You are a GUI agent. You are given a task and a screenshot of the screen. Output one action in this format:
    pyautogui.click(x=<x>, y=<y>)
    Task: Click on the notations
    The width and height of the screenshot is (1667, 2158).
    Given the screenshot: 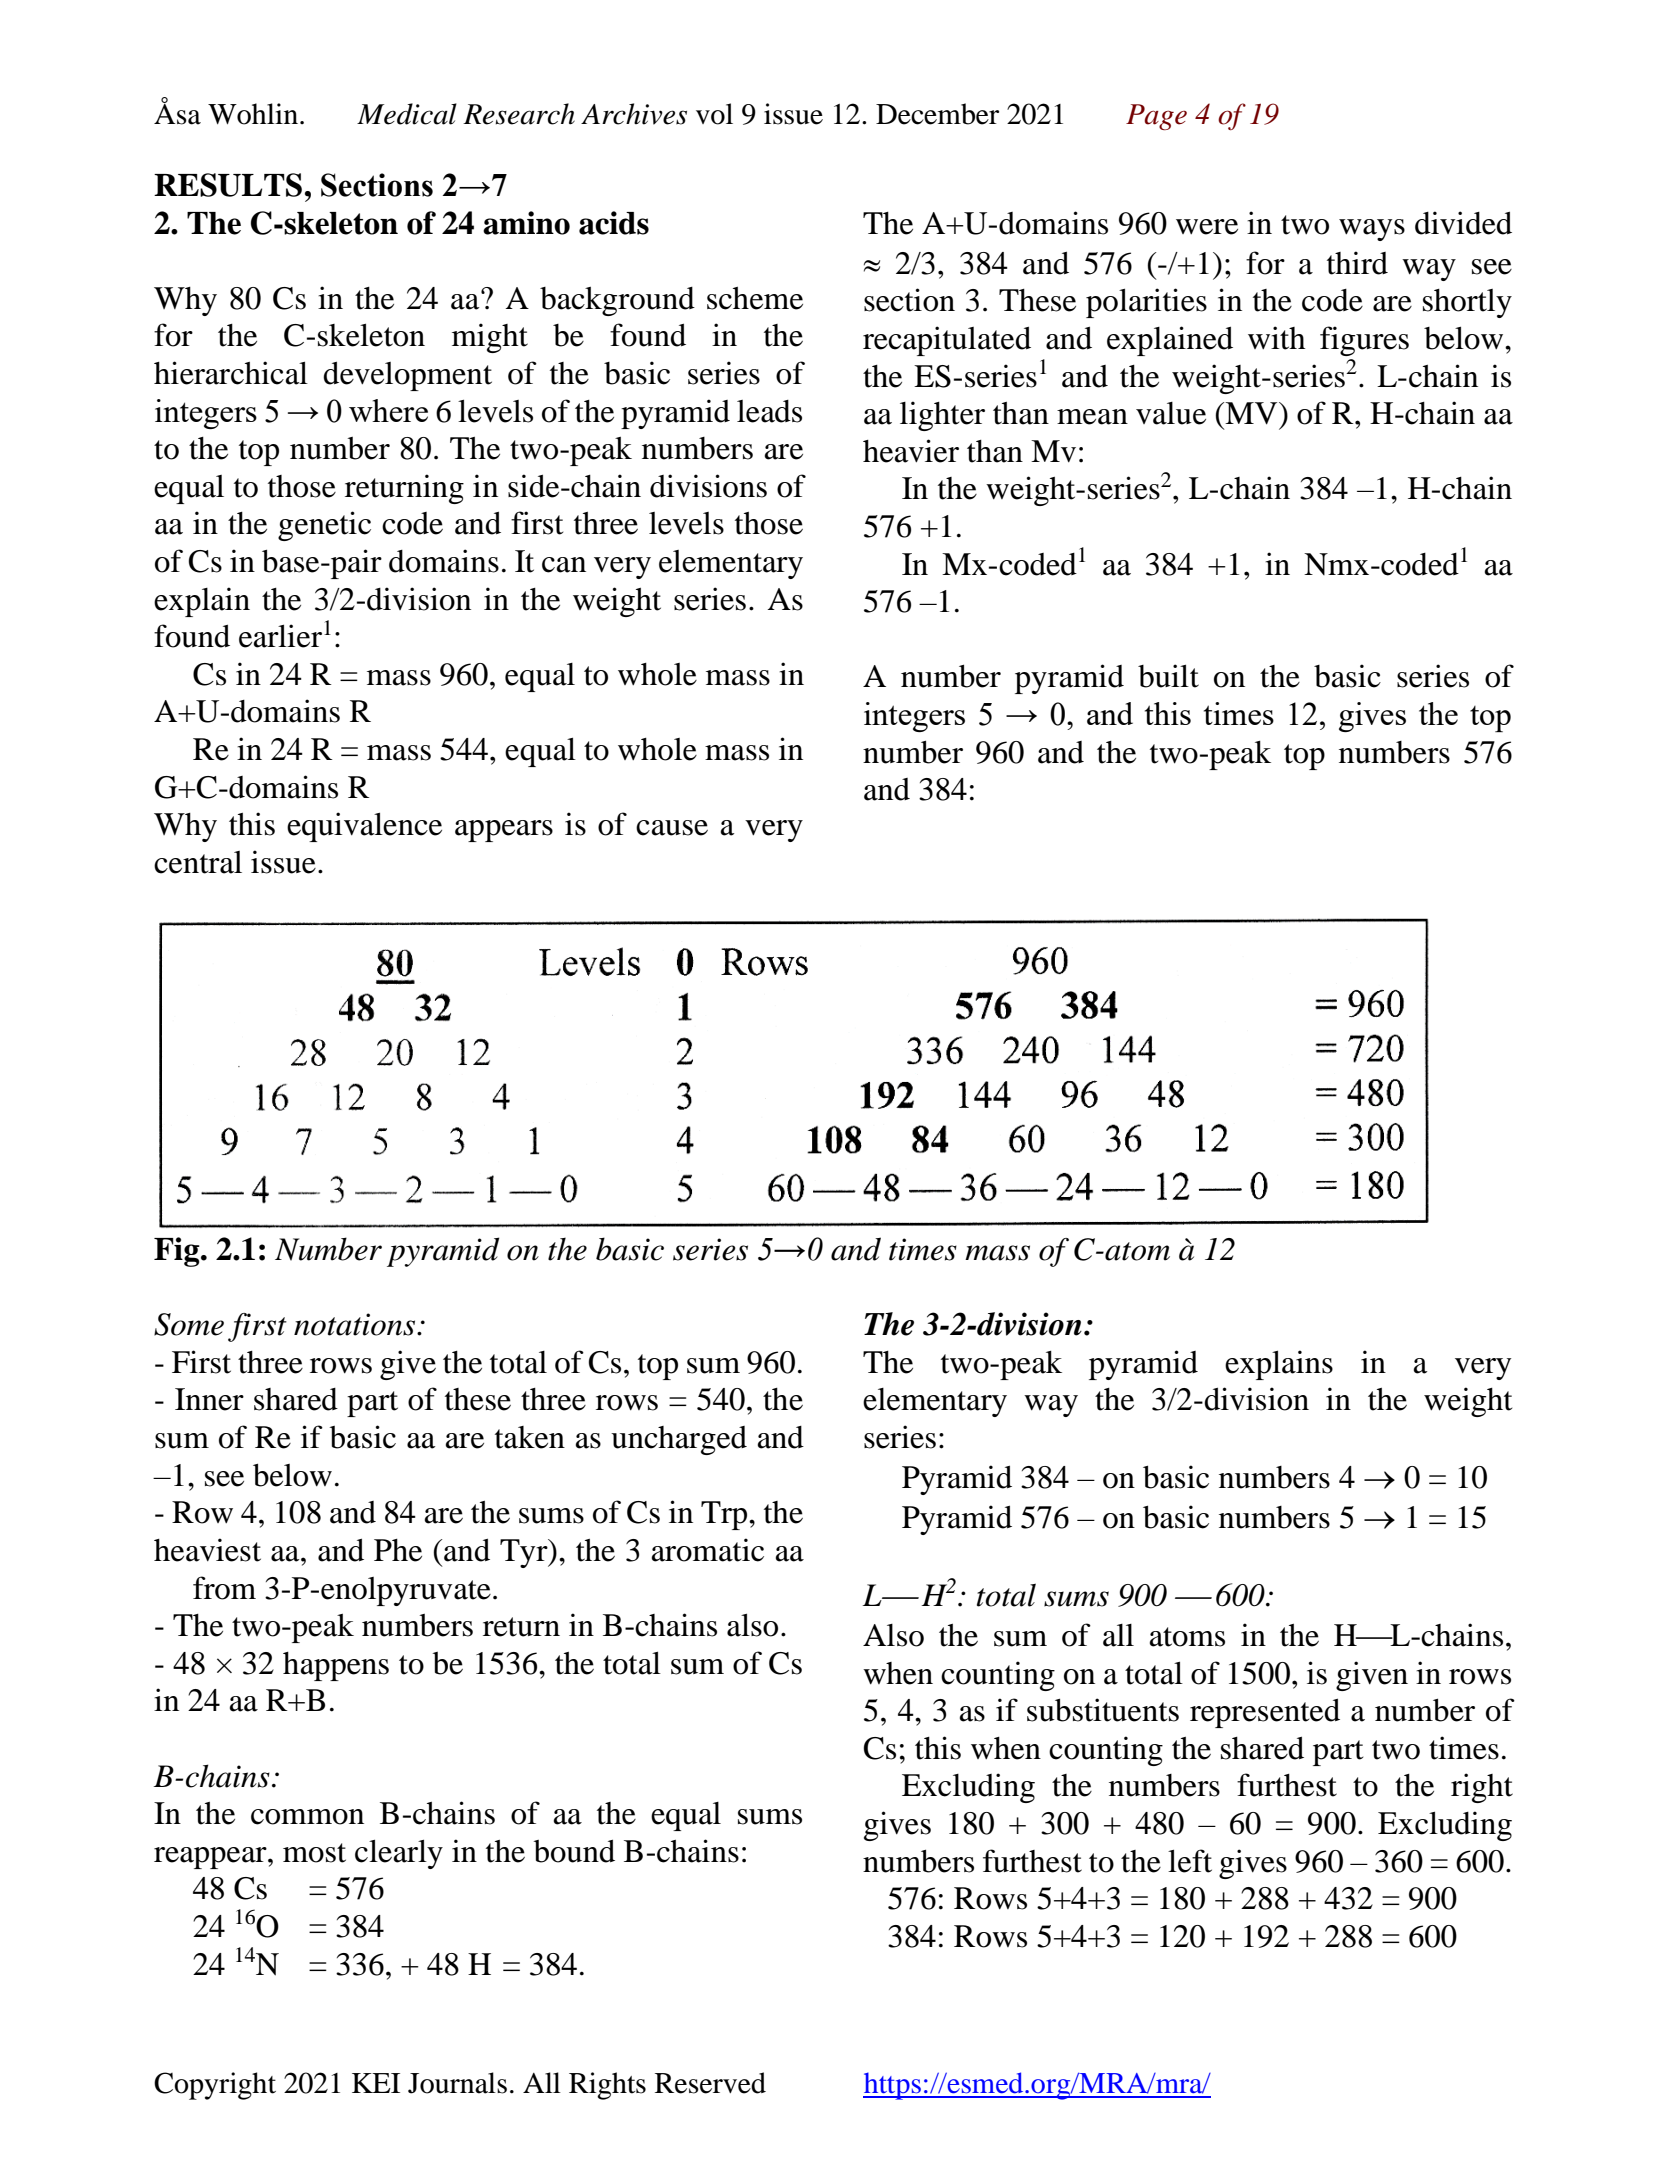 What is the action you would take?
    pyautogui.click(x=356, y=1324)
